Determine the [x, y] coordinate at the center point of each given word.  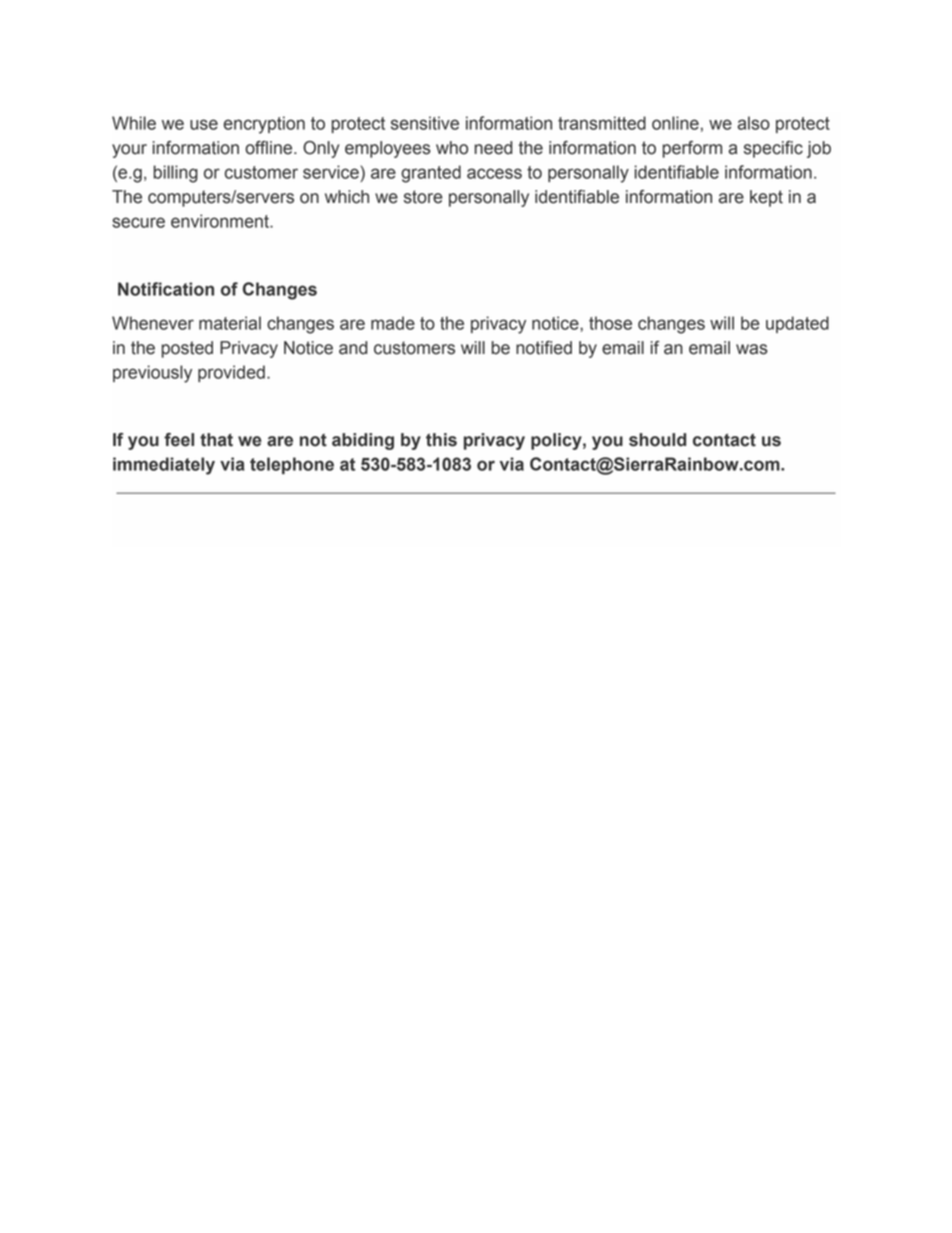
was [752, 349]
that [216, 440]
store [423, 197]
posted [187, 349]
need [493, 148]
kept [766, 198]
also [754, 123]
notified [544, 348]
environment [221, 221]
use [204, 124]
